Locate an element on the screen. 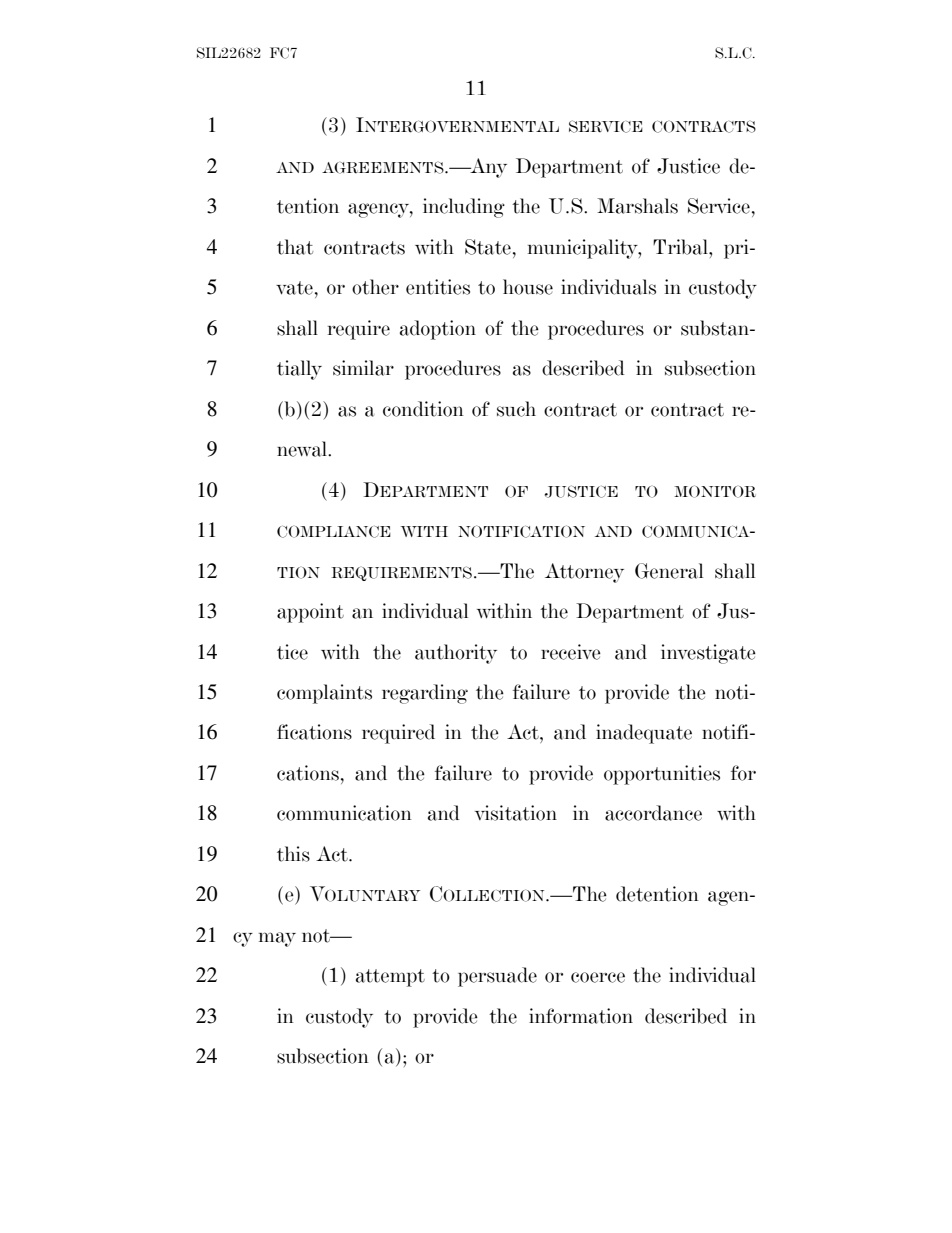 The height and width of the screenshot is (1233, 952). that is located at coordinates (295, 247).
